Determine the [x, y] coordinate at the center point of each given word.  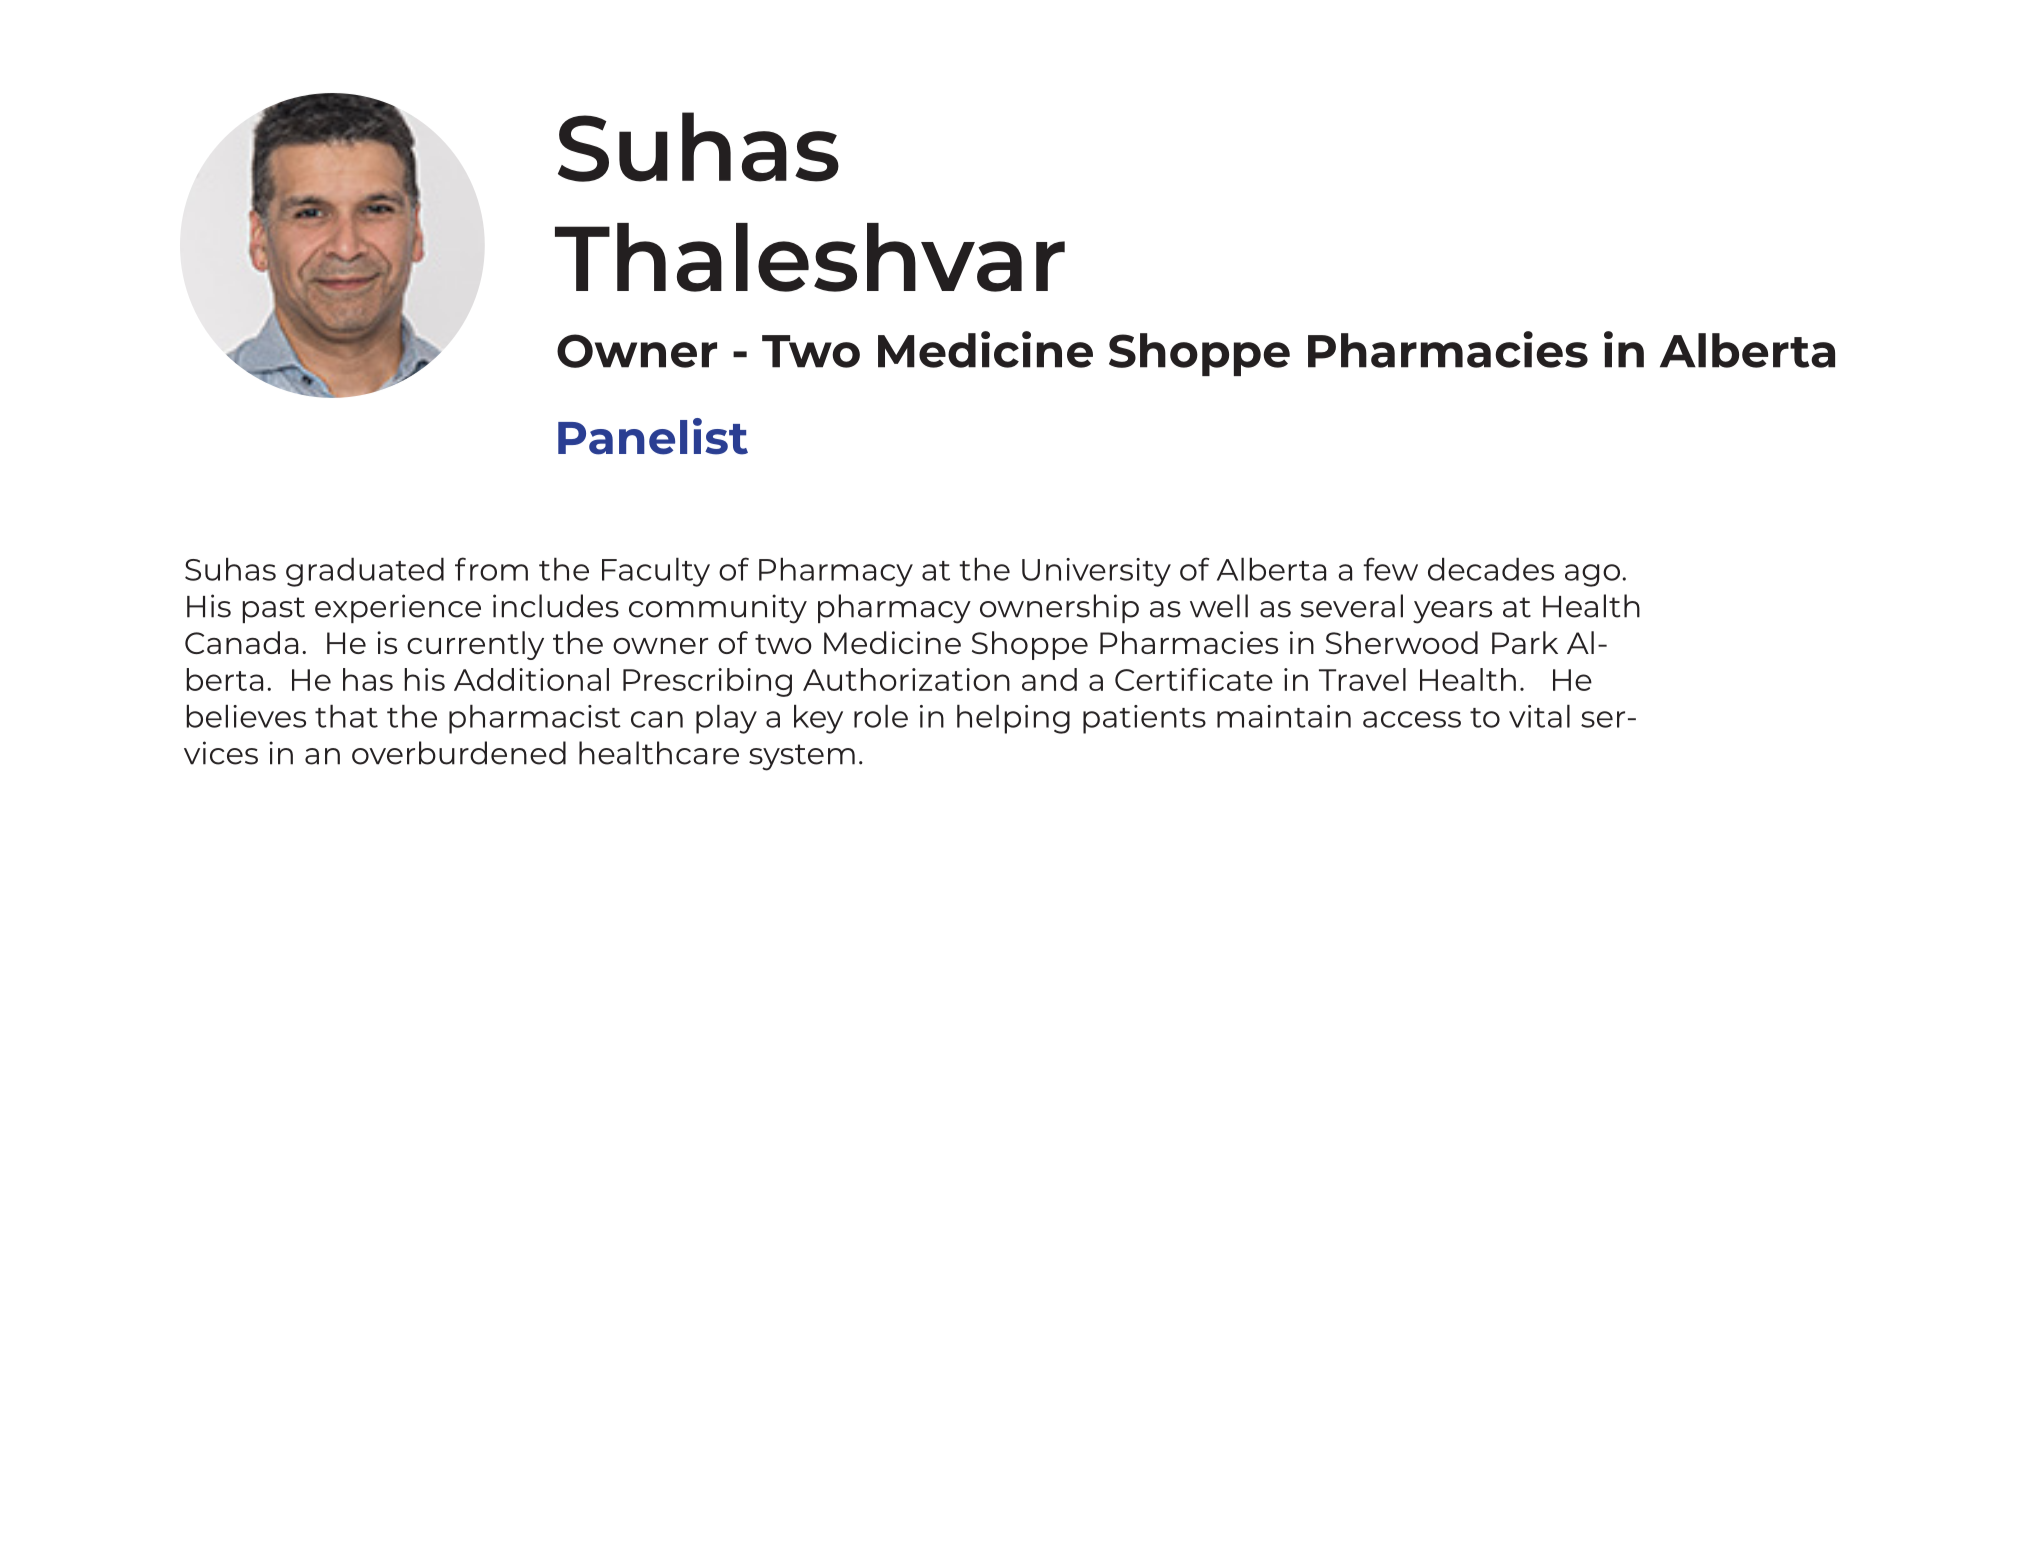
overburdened [459, 753]
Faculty [656, 572]
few [1390, 569]
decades [1491, 569]
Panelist [653, 436]
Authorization [906, 679]
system [802, 757]
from [491, 569]
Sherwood [1402, 642]
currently [475, 645]
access [1412, 719]
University [1096, 572]
